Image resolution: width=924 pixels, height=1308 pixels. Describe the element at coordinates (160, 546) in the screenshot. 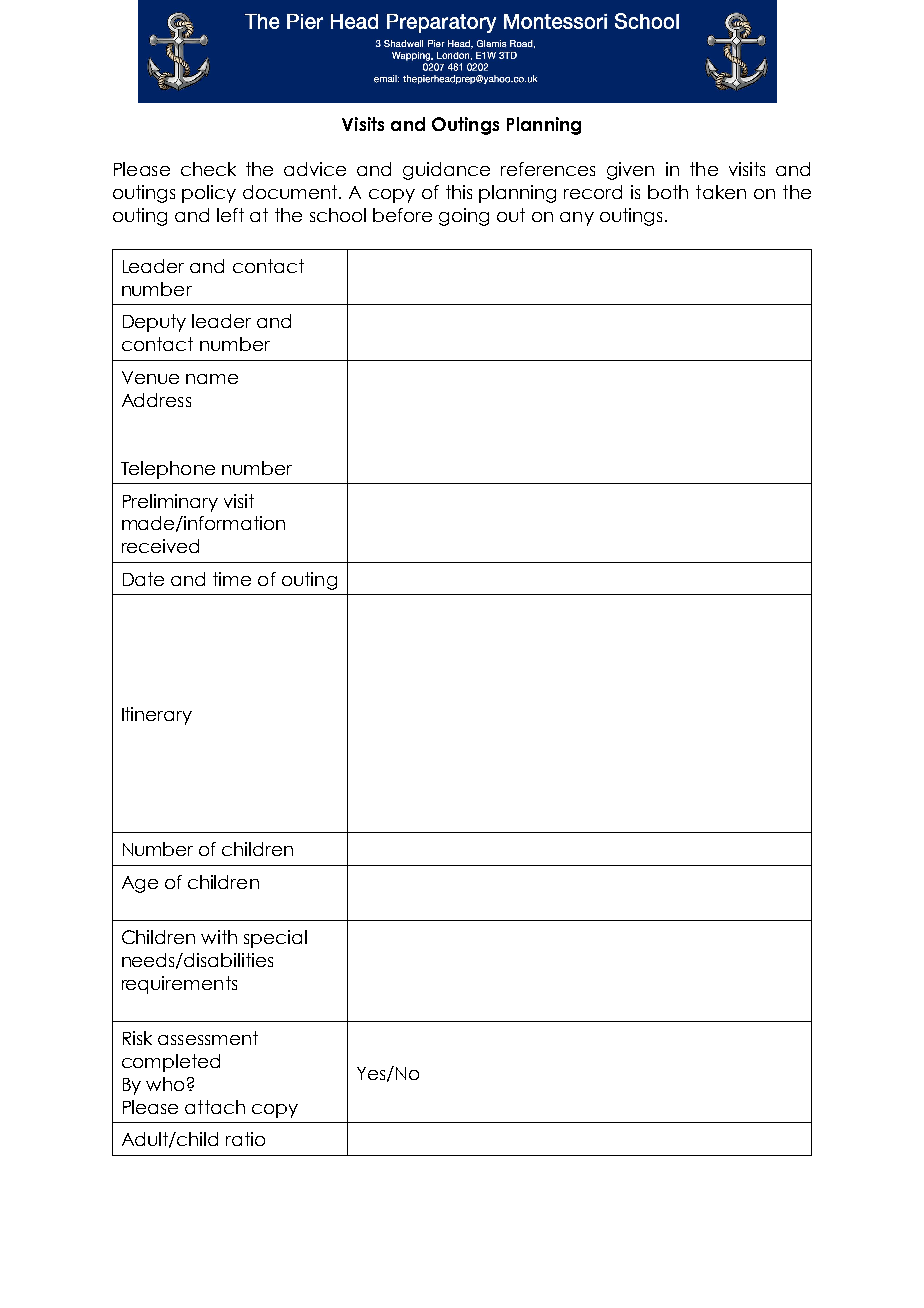

I see `received` at that location.
